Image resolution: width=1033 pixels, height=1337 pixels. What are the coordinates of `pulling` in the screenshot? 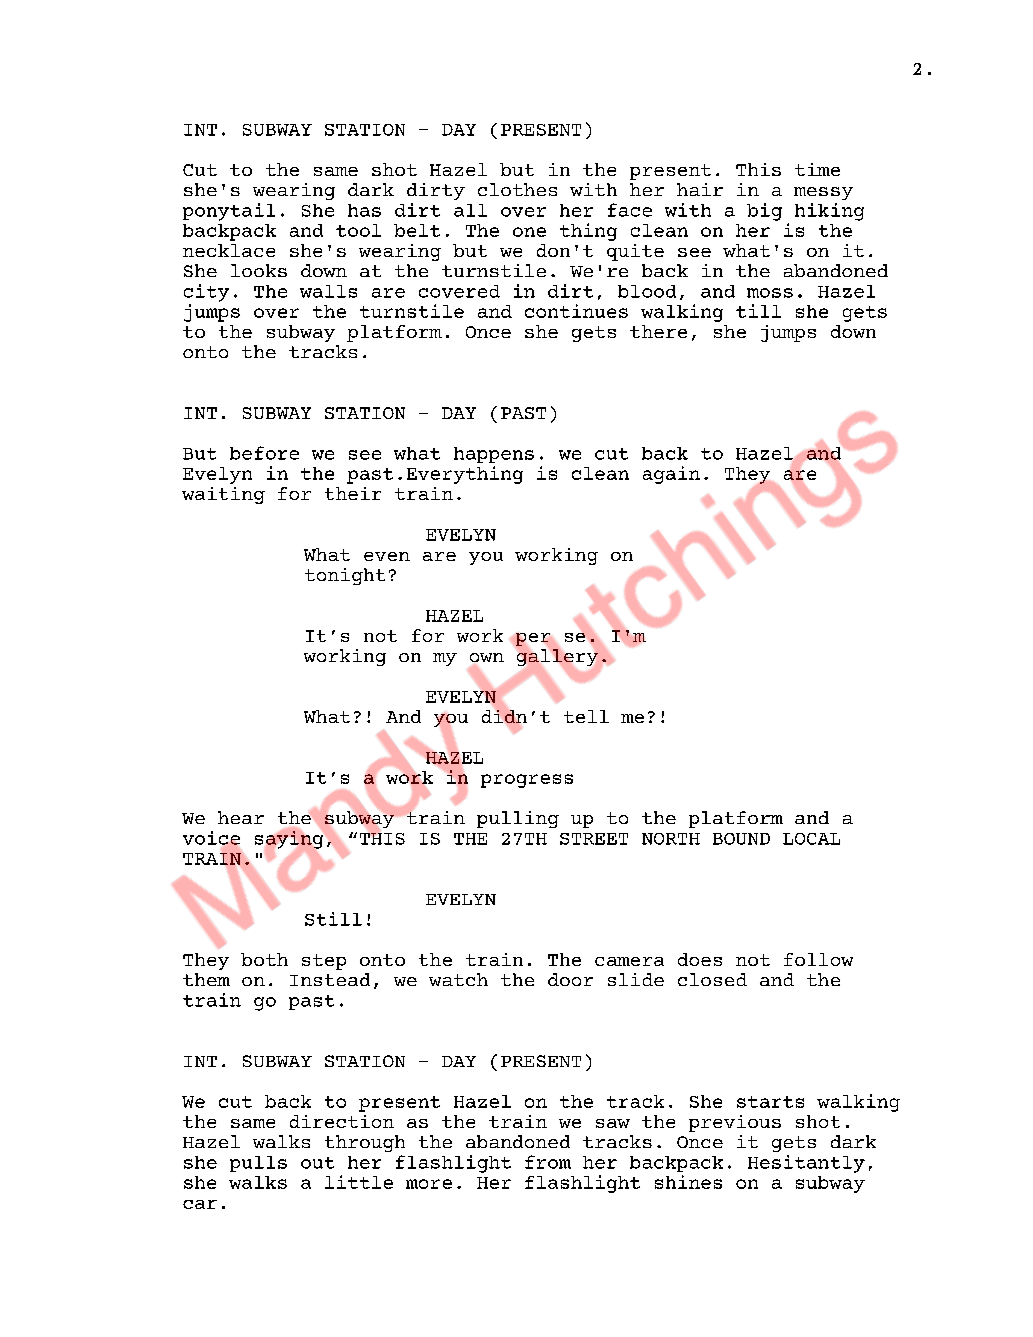 It's located at (518, 819).
